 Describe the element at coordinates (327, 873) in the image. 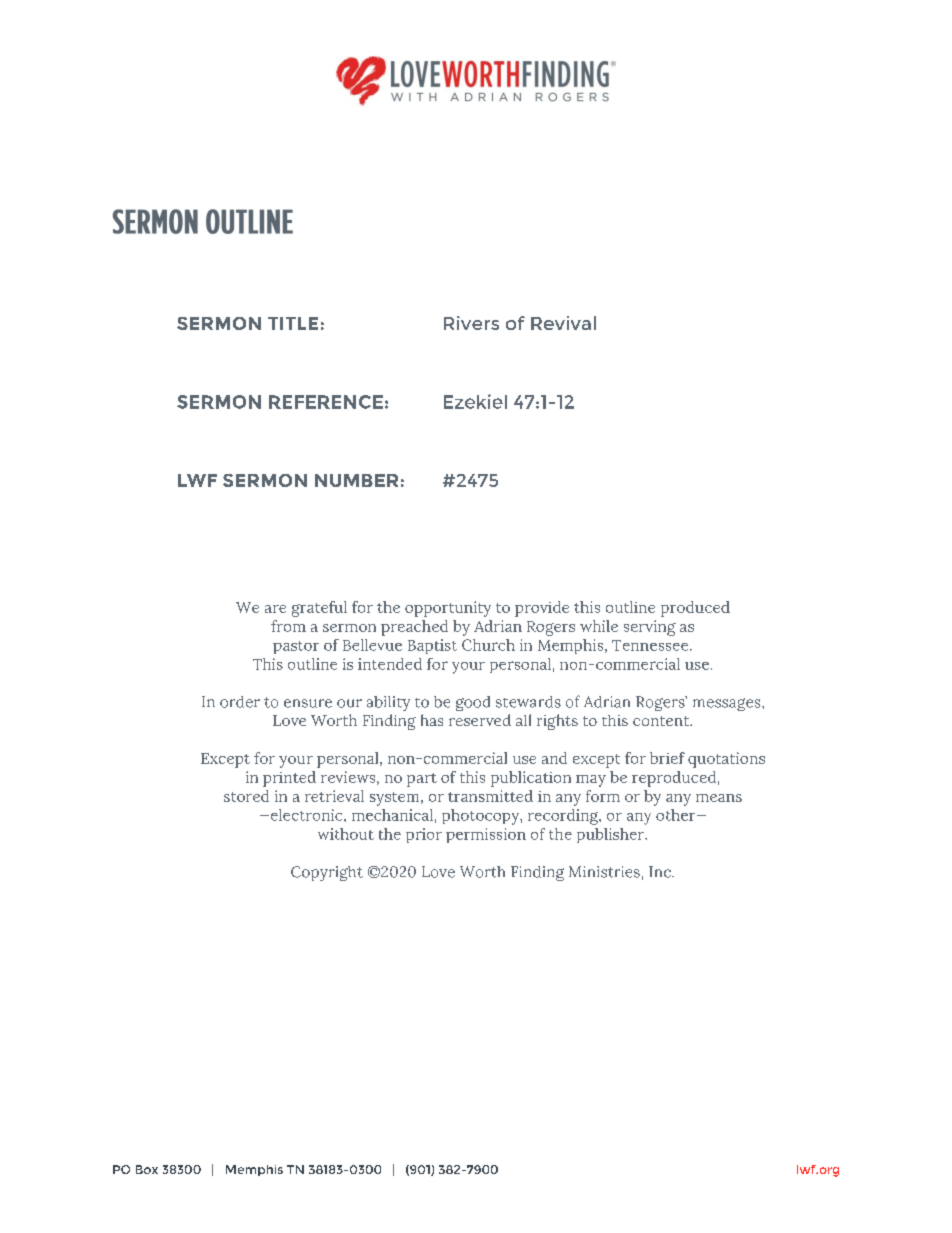

I see `Copyright` at that location.
